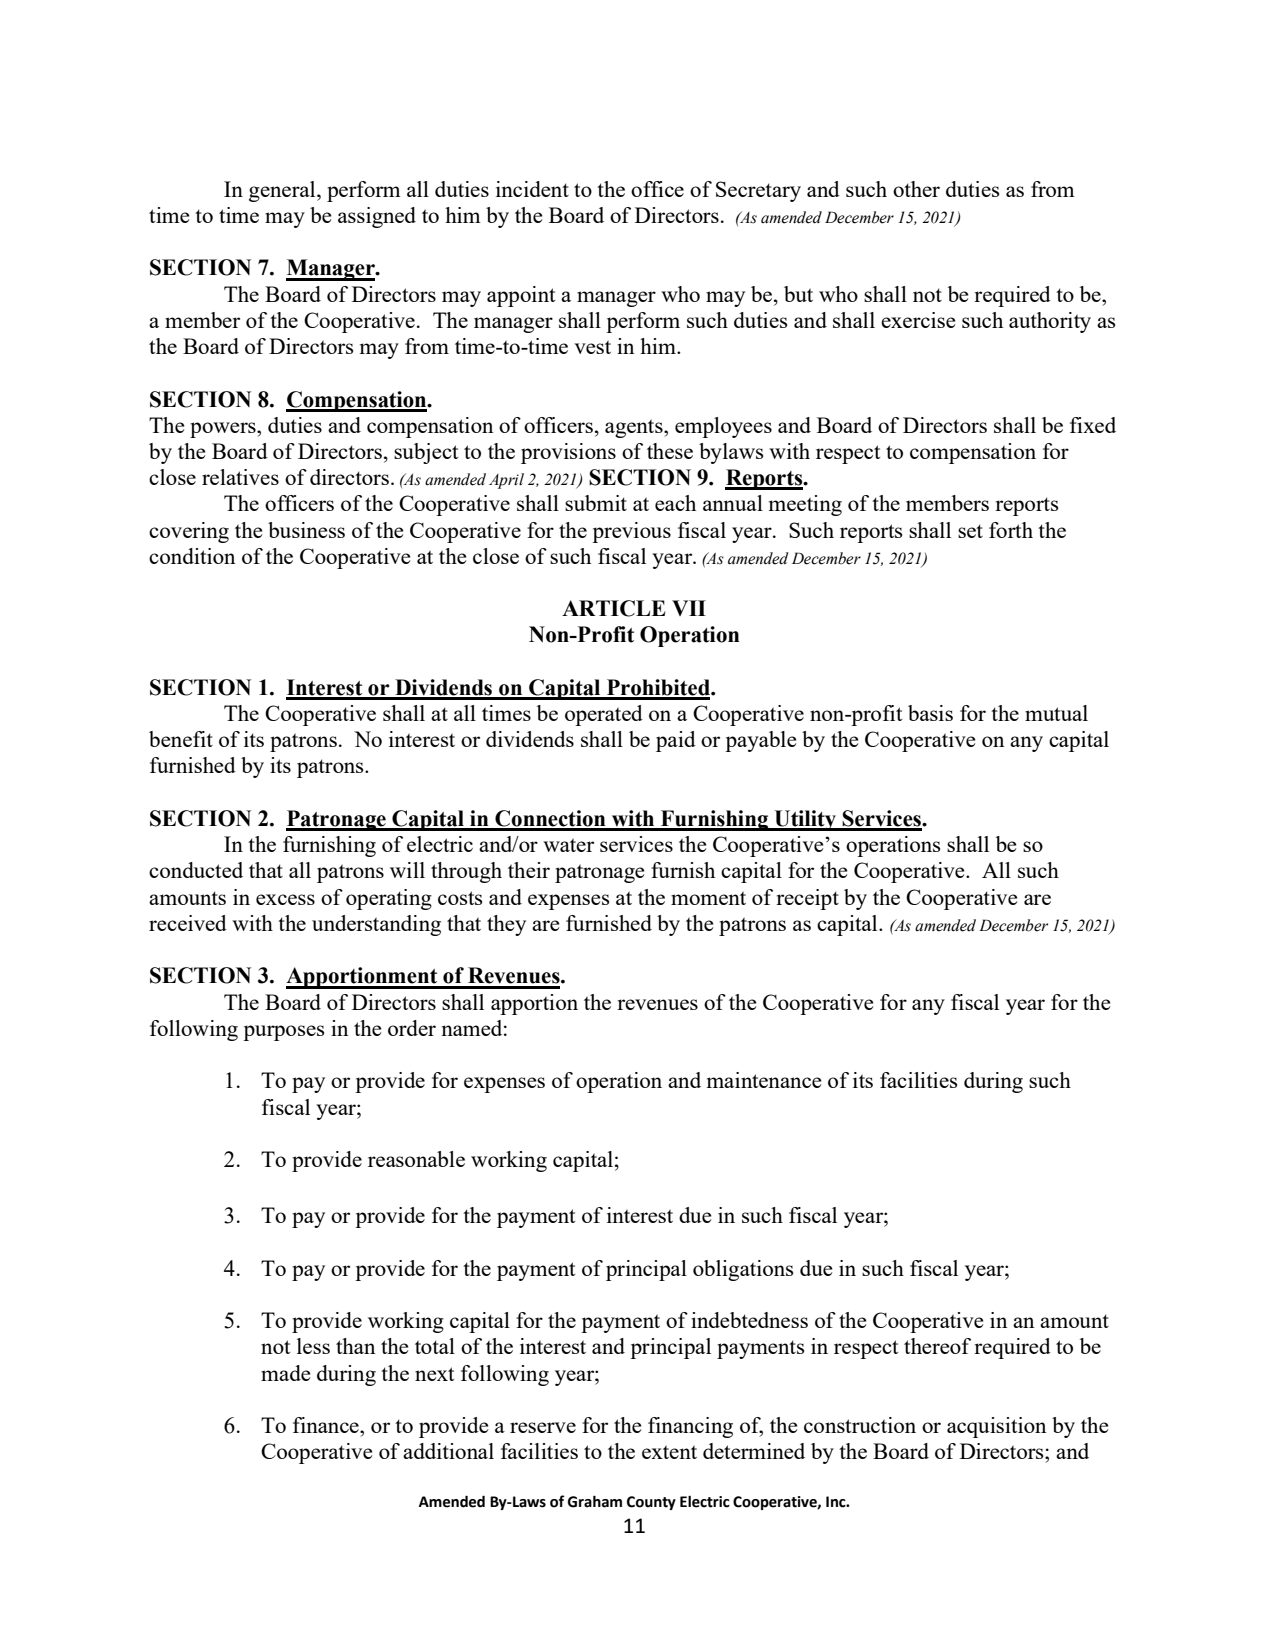 The image size is (1269, 1642). What do you see at coordinates (283, 191) in the page?
I see `general` at bounding box center [283, 191].
